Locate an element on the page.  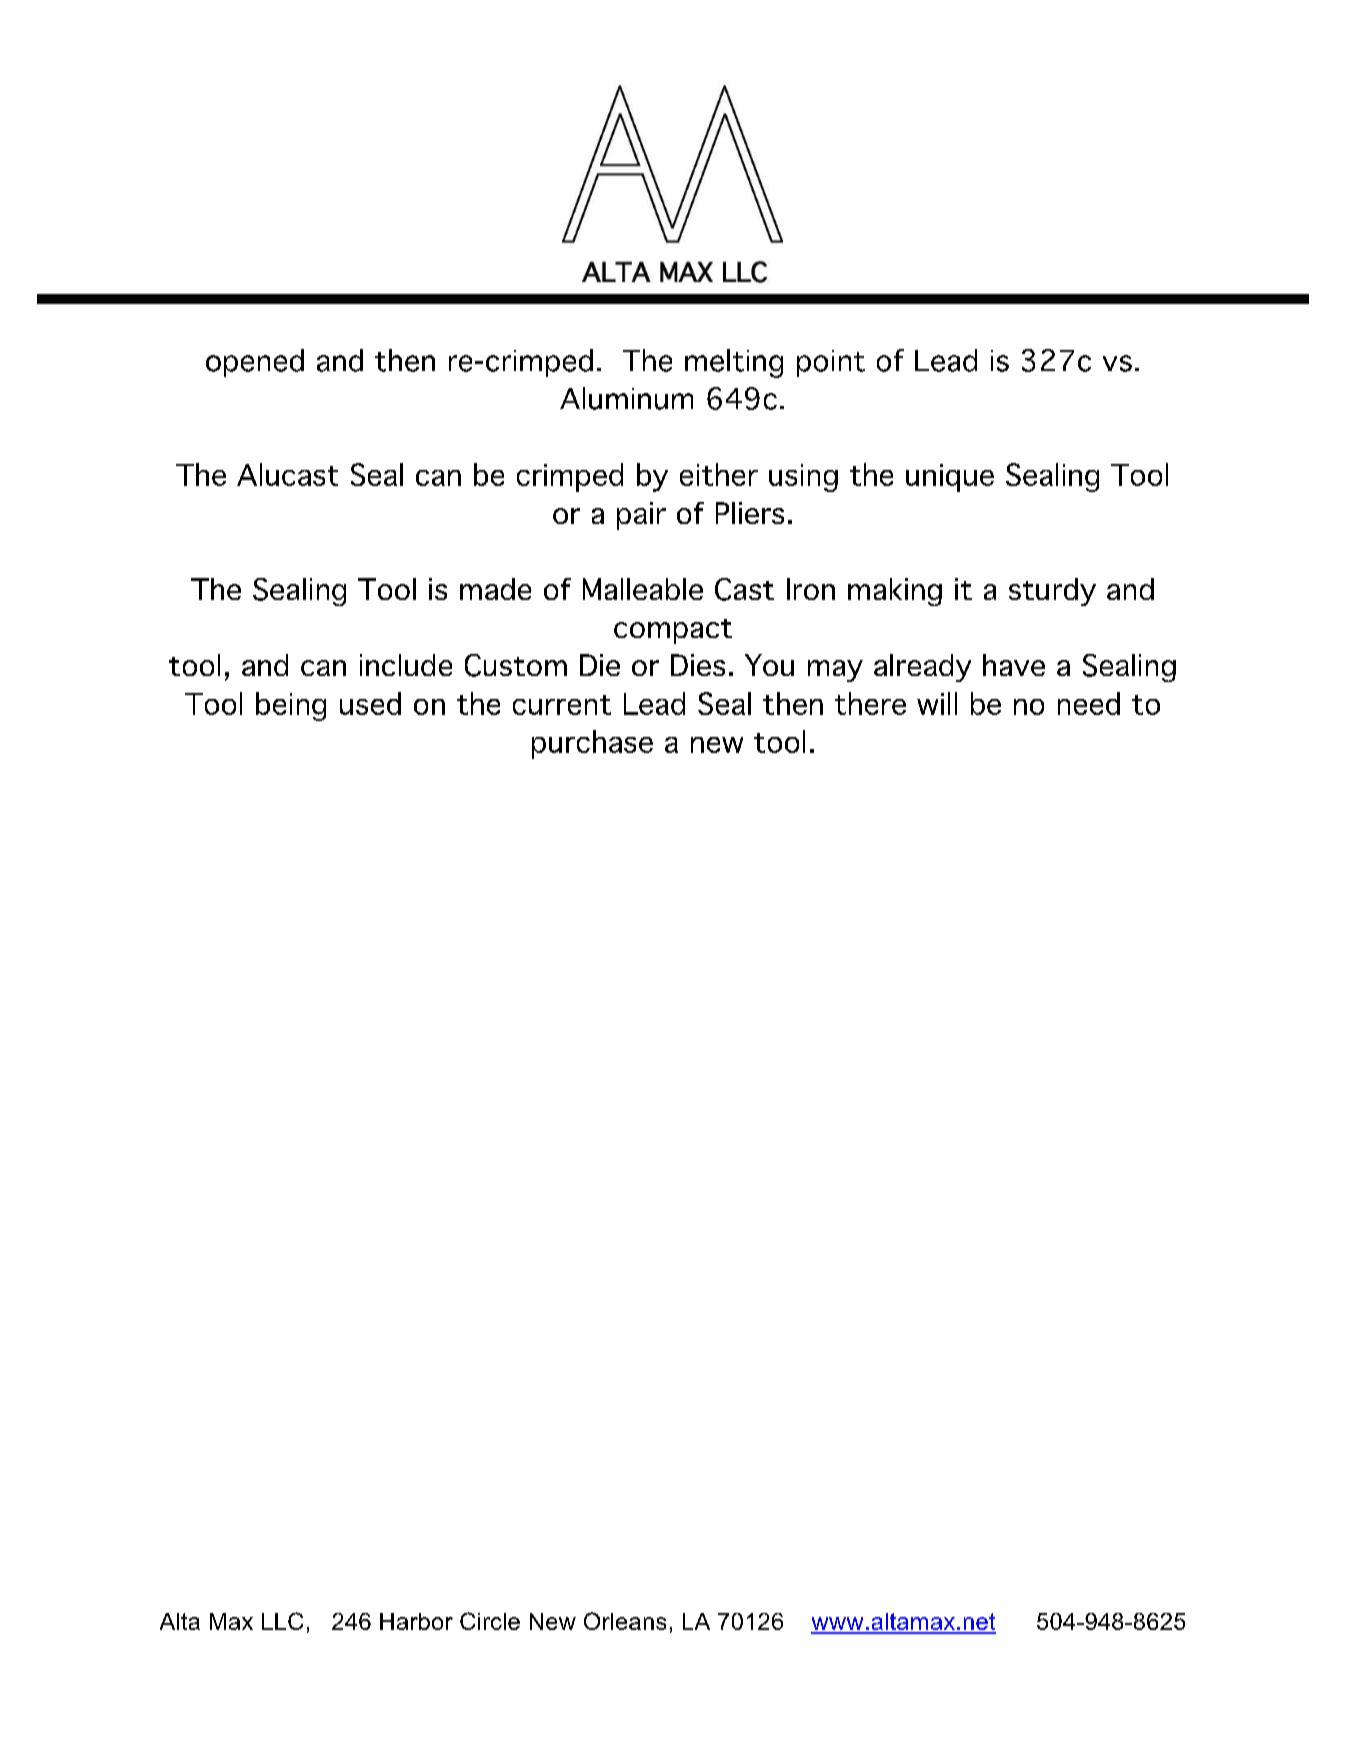
LLC is located at coordinates (282, 1621).
